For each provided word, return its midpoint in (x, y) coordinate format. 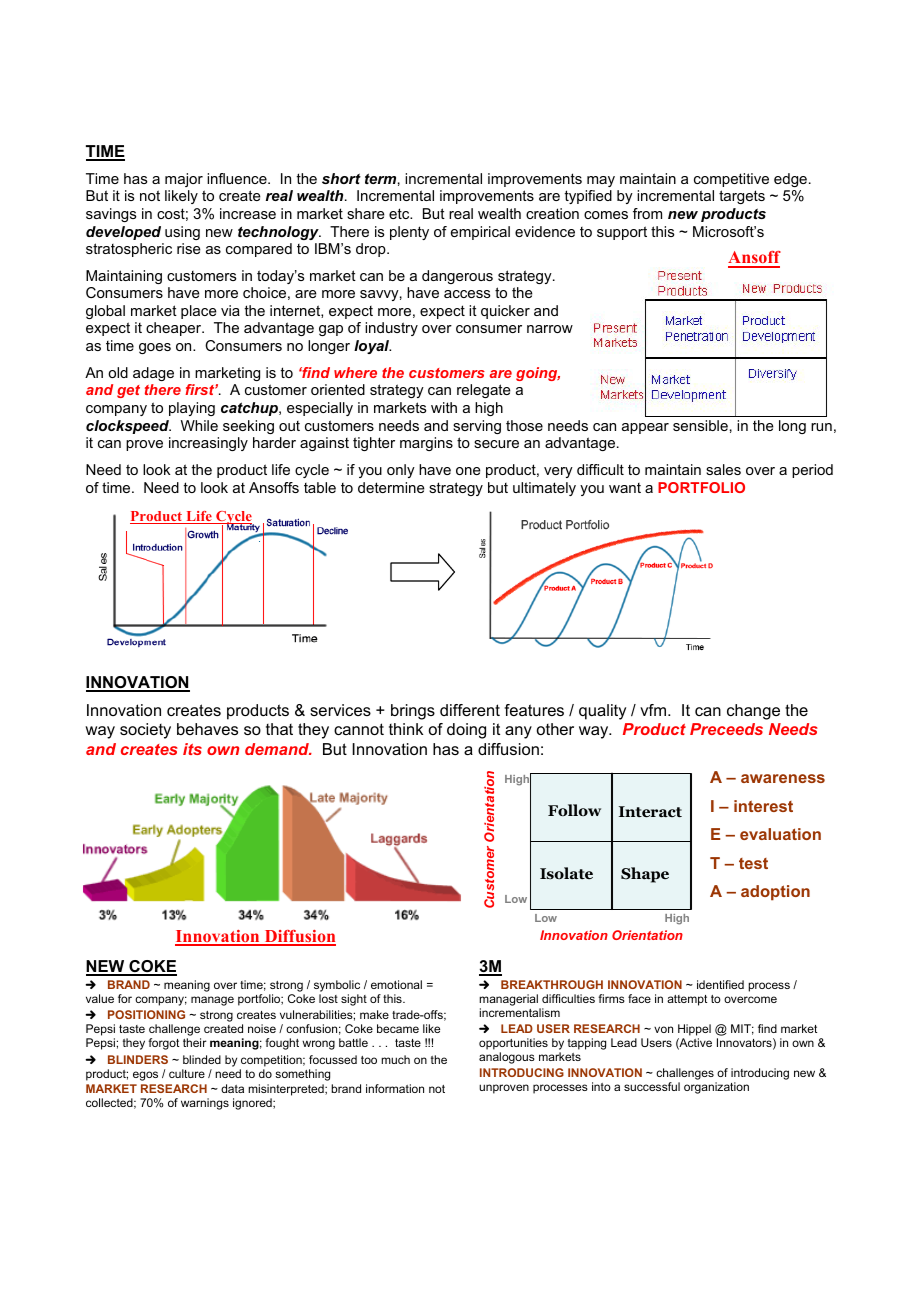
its (192, 749)
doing (466, 731)
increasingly (208, 444)
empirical (480, 233)
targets (742, 197)
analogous (507, 1058)
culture (187, 1073)
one (468, 471)
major (184, 180)
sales (723, 469)
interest (763, 806)
